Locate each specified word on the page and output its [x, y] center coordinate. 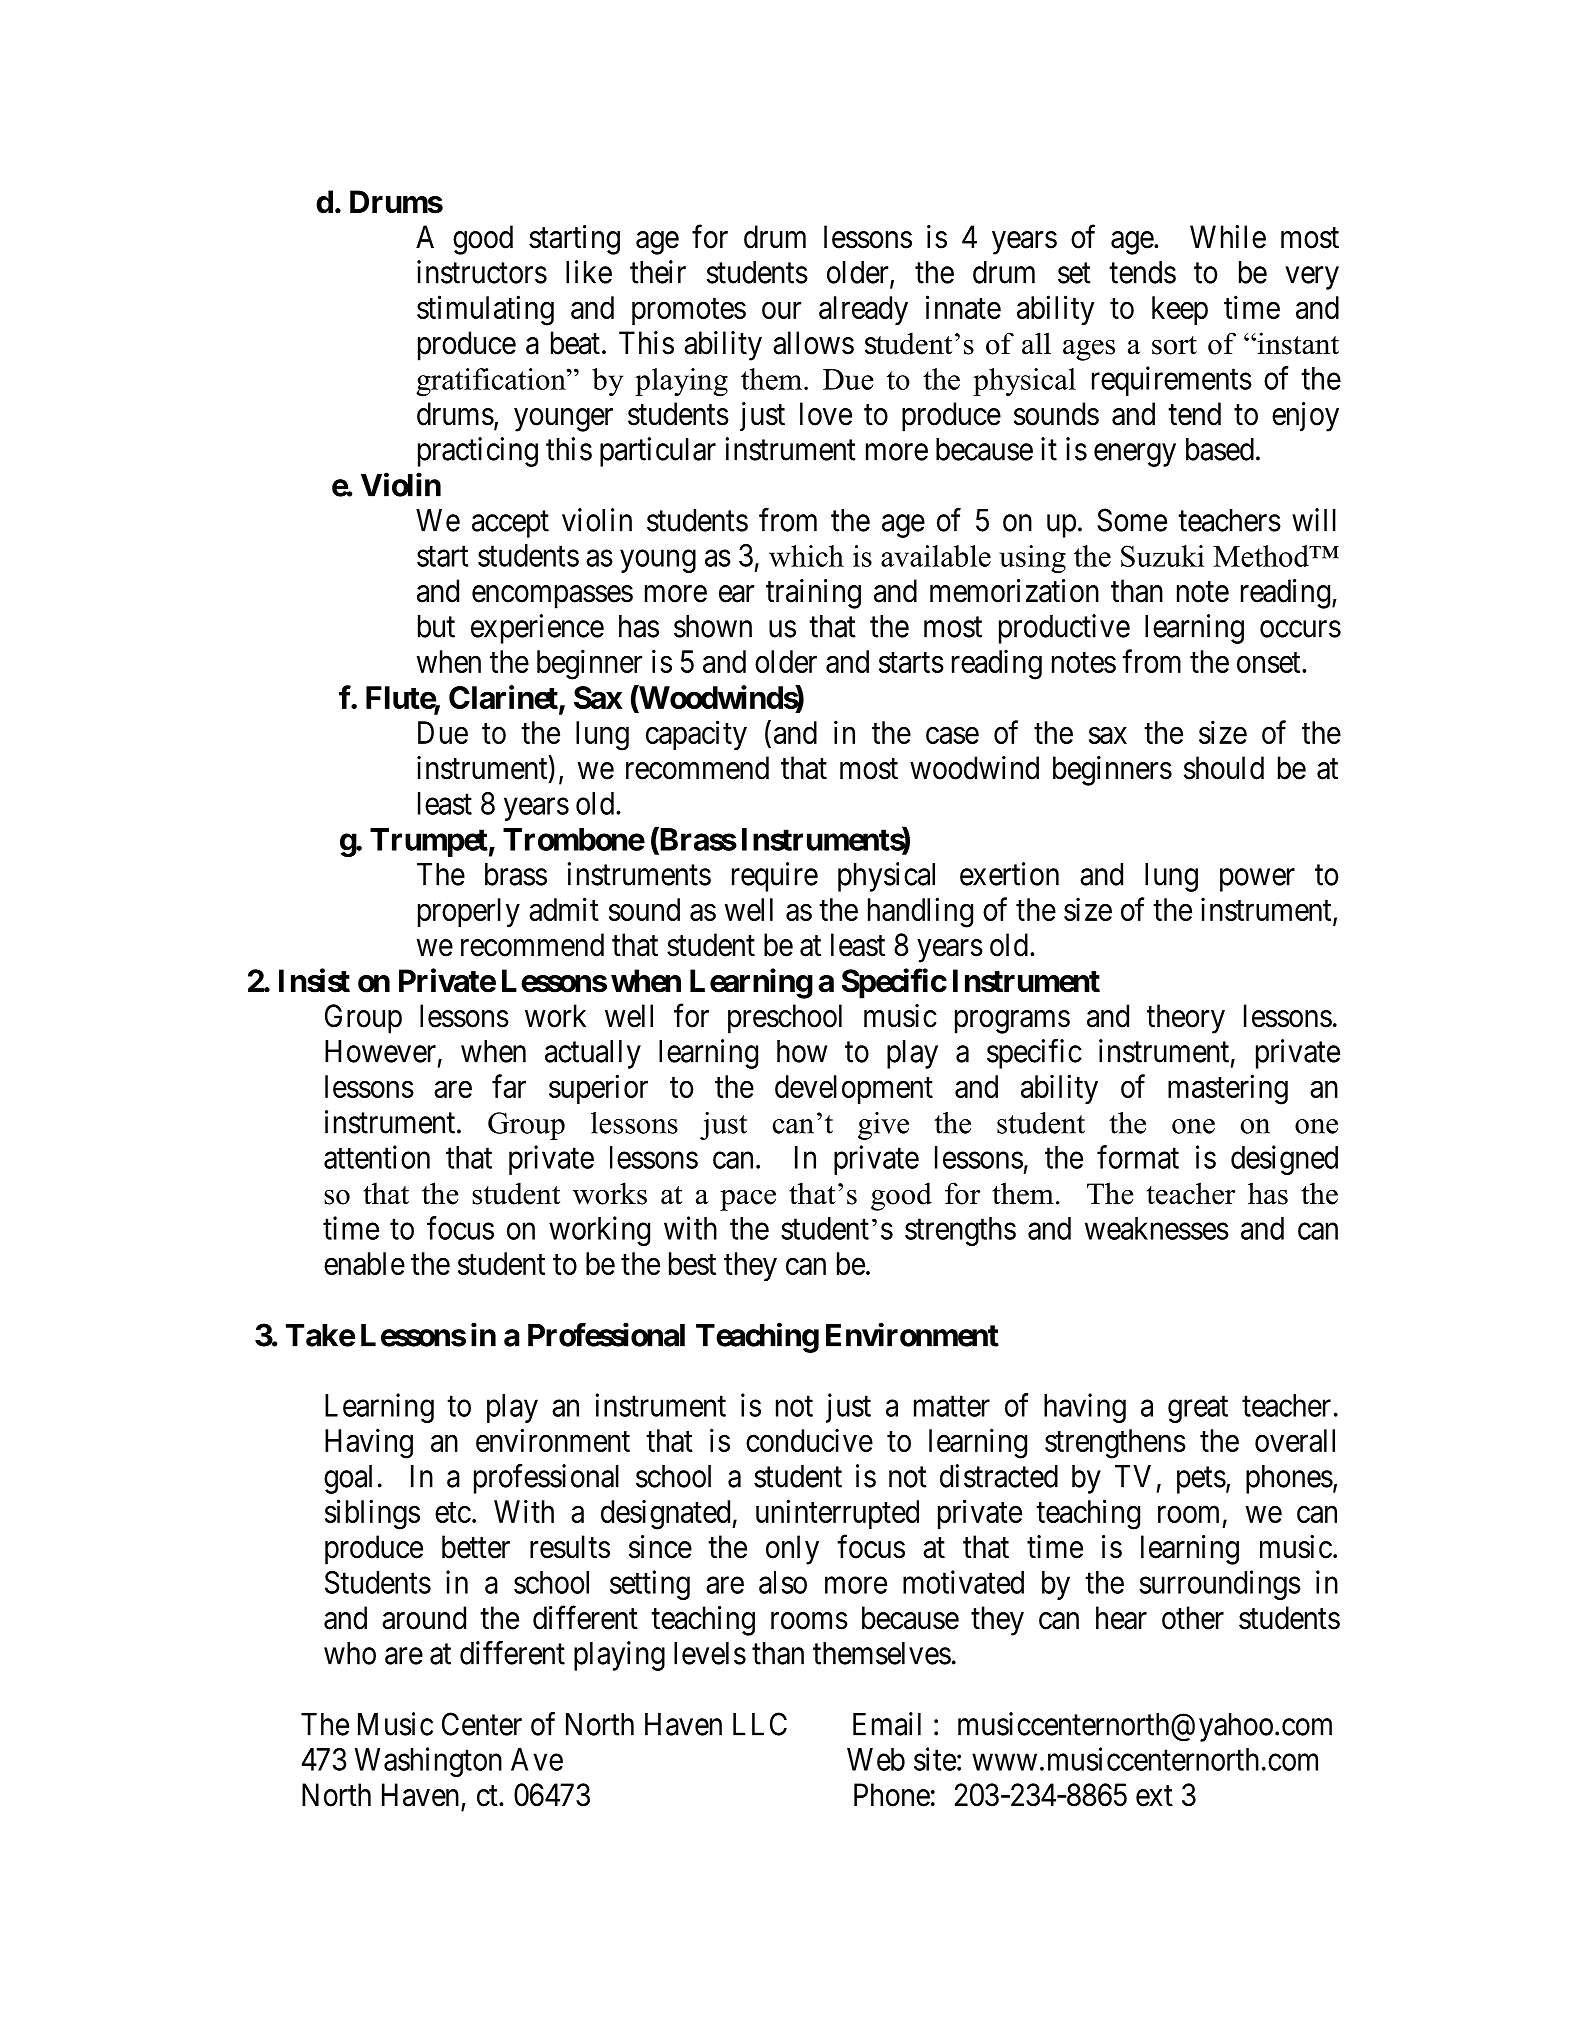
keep [1180, 310]
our [781, 310]
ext [1154, 1796]
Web [876, 1759]
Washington [428, 1762]
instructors [482, 272]
